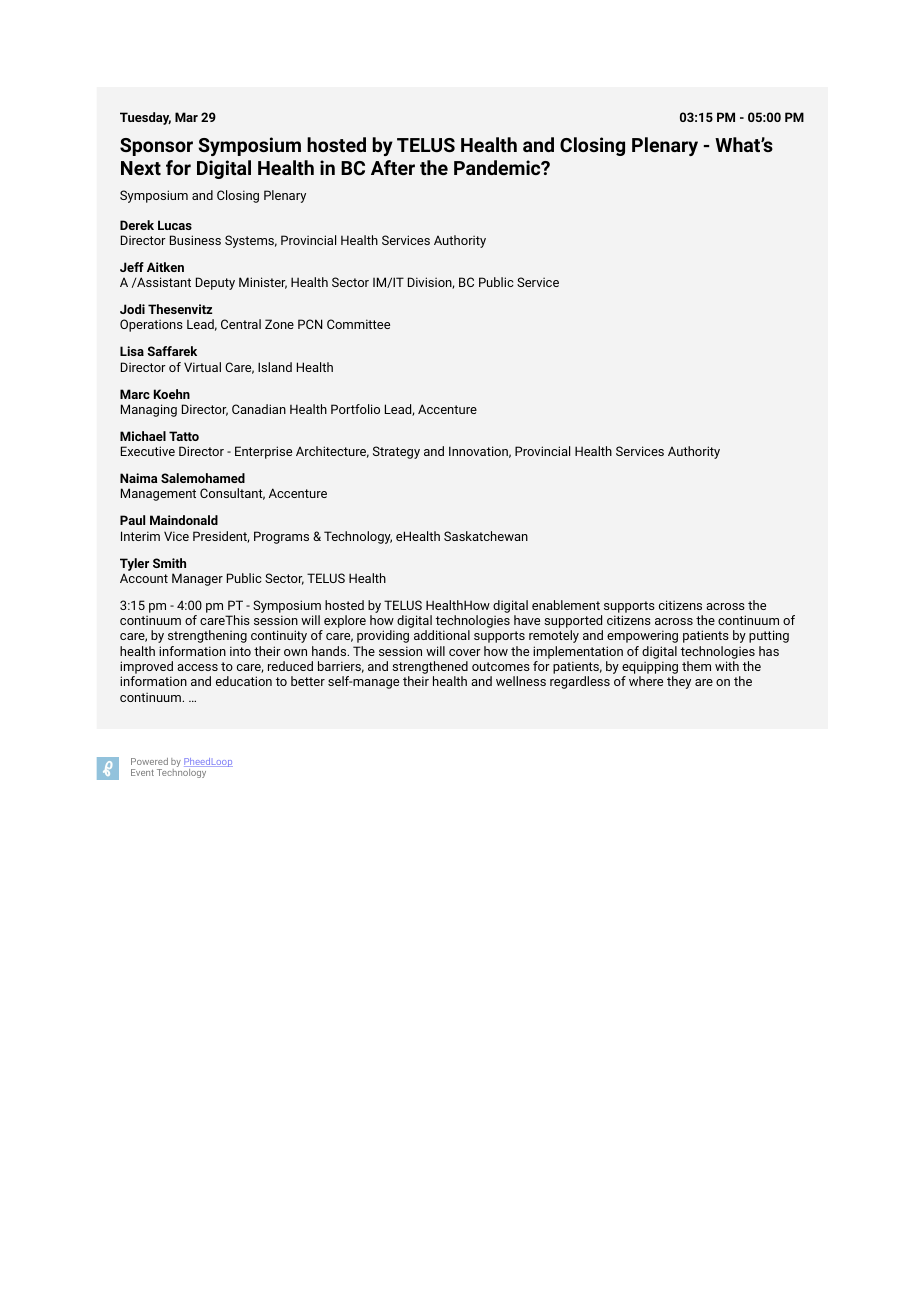 Image resolution: width=924 pixels, height=1307 pixels. Describe the element at coordinates (169, 563) in the image. I see `Smith` at that location.
